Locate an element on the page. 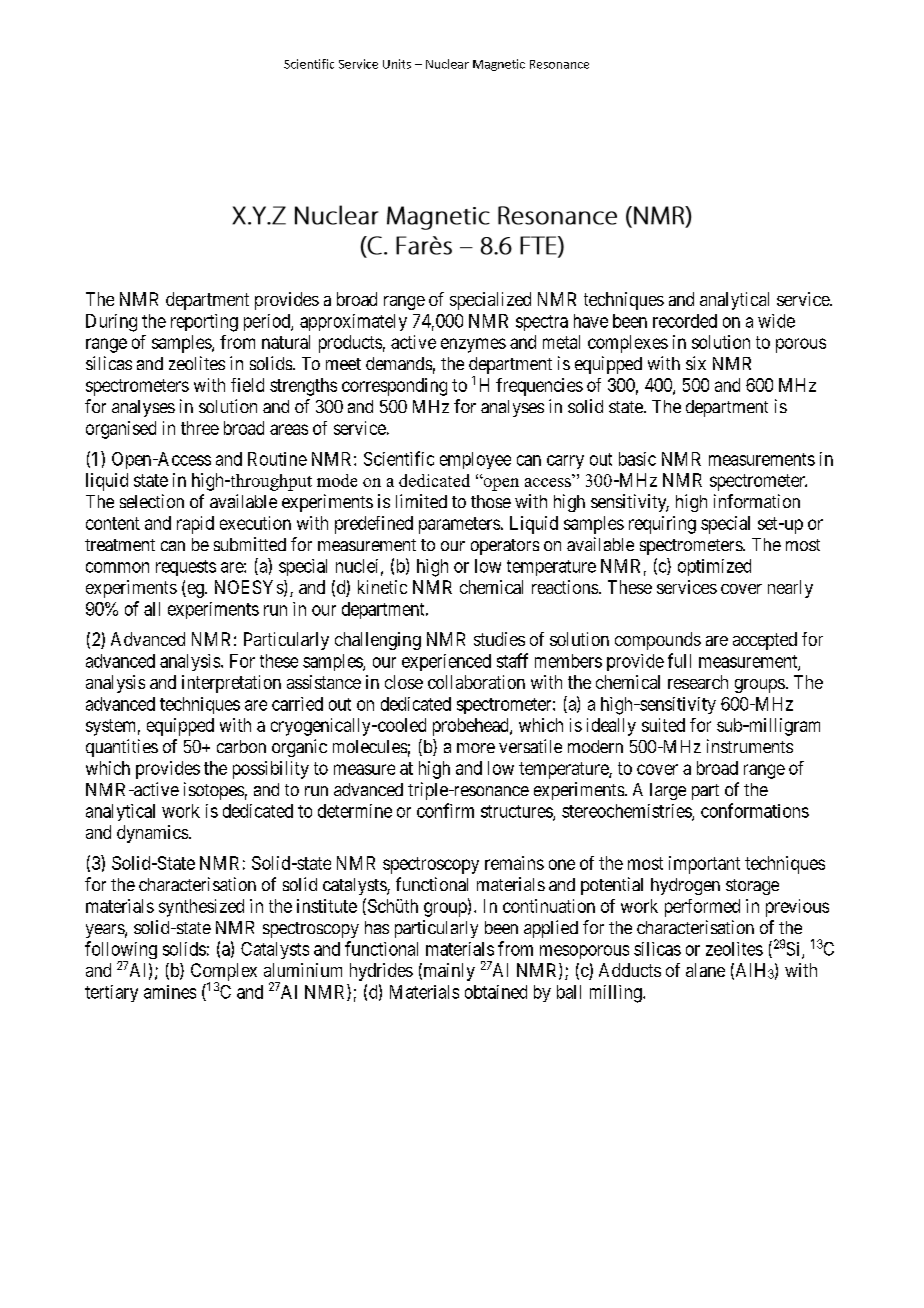  amines is located at coordinates (170, 992).
